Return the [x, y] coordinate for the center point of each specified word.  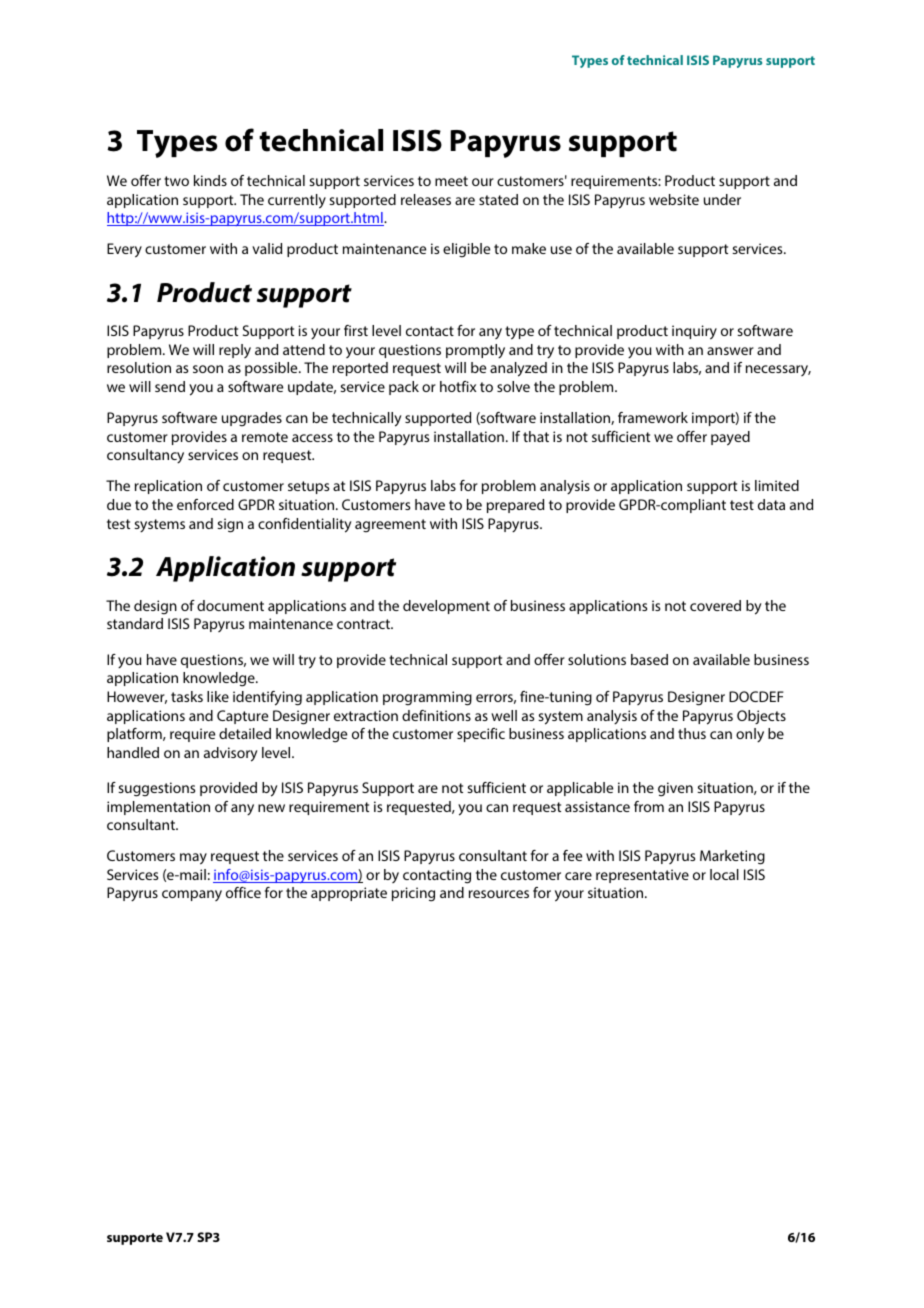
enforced [205, 504]
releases [426, 199]
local [724, 874]
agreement [390, 526]
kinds [210, 180]
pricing [413, 894]
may [193, 859]
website [674, 199]
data [771, 504]
